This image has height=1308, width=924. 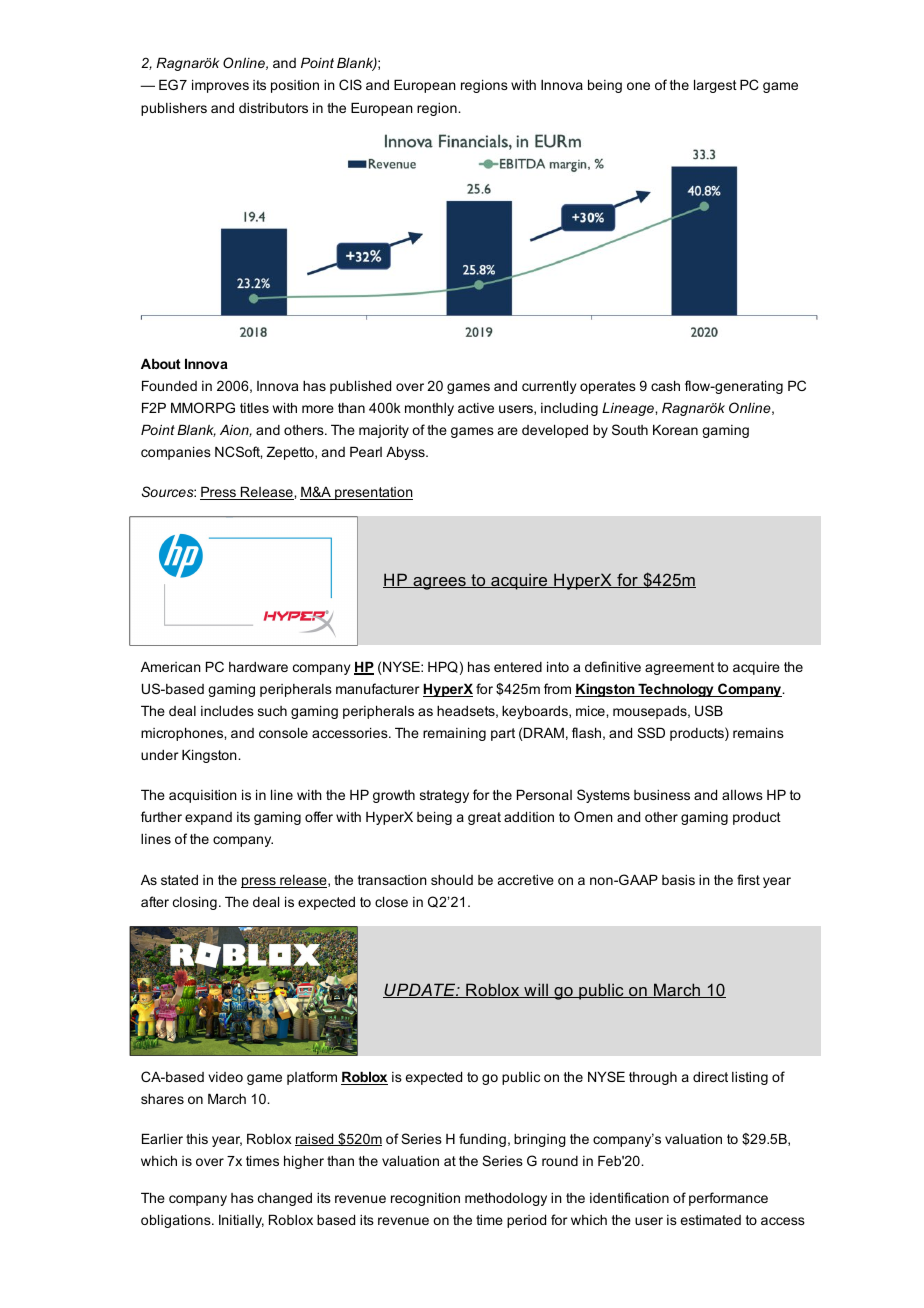 What do you see at coordinates (241, 1221) in the image?
I see `Initially` at bounding box center [241, 1221].
